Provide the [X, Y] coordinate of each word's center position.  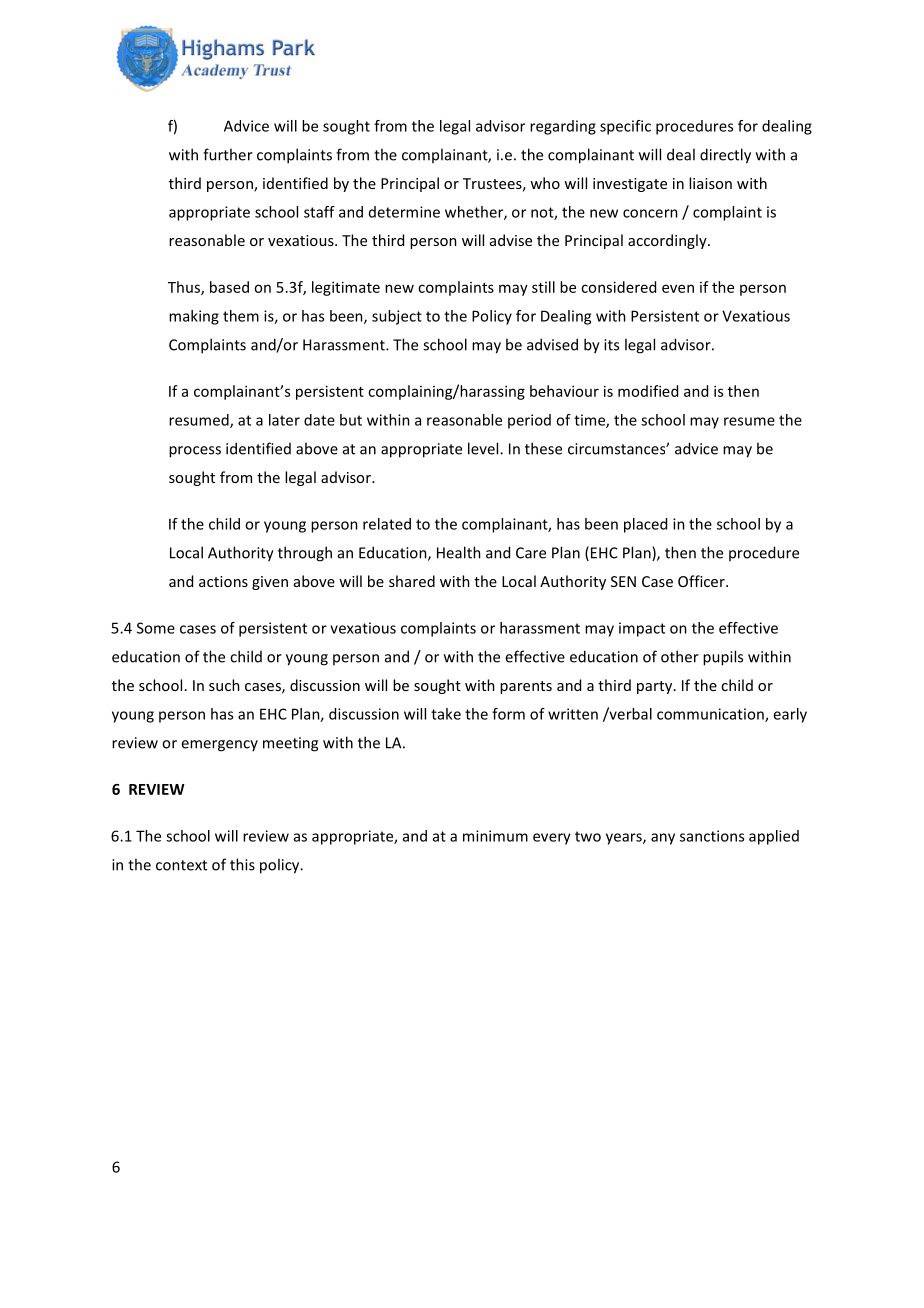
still [543, 287]
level [484, 448]
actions [223, 581]
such [224, 685]
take [446, 714]
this [242, 864]
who [545, 183]
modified [648, 391]
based [229, 287]
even [678, 288]
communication [711, 715]
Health [459, 552]
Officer [702, 581]
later [284, 420]
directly [725, 156]
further [228, 154]
